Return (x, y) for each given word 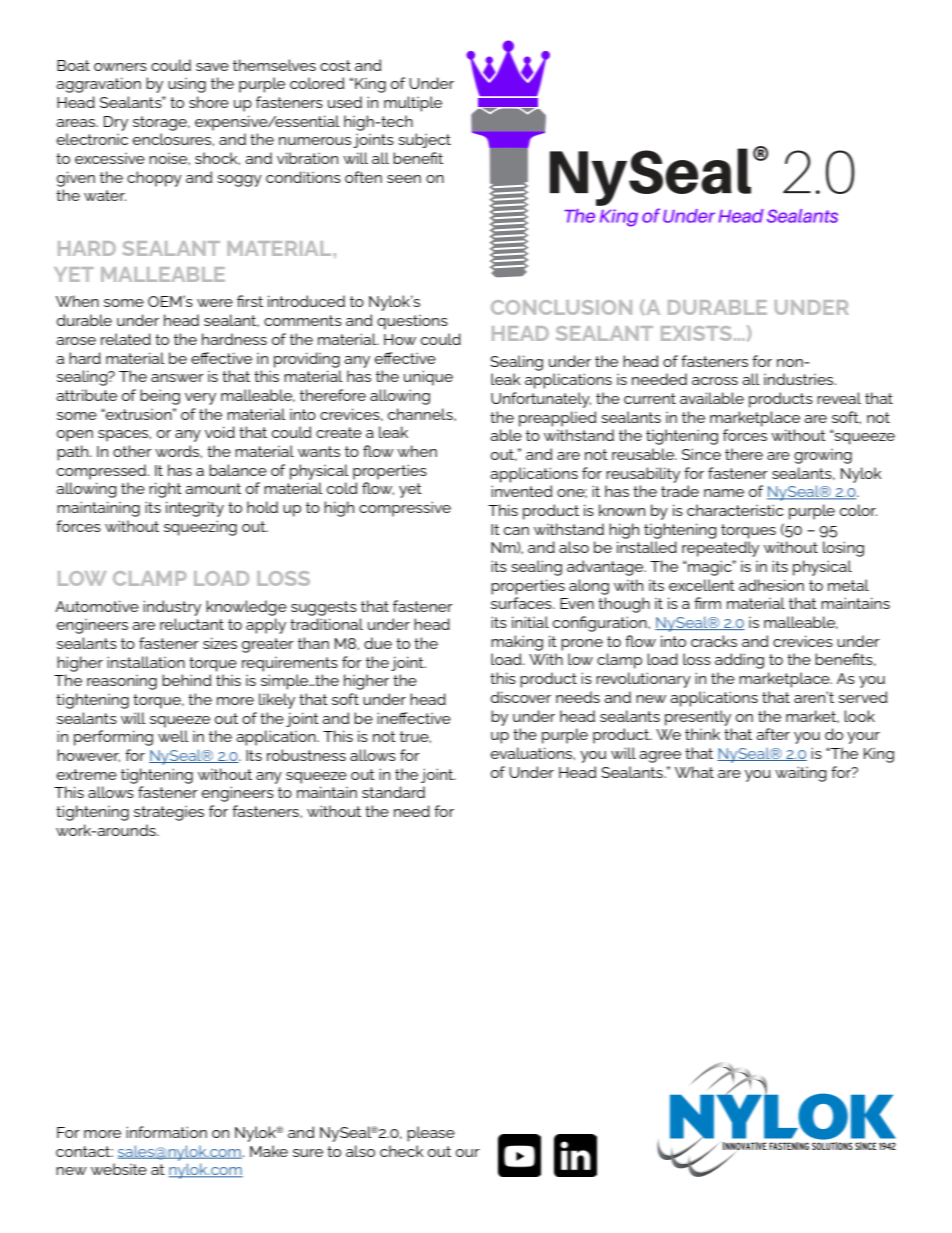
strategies (169, 813)
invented (522, 491)
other (132, 451)
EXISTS (696, 333)
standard (393, 792)
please (431, 1134)
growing (823, 456)
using (187, 85)
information (166, 1132)
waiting (801, 774)
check (402, 1151)
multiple (413, 104)
